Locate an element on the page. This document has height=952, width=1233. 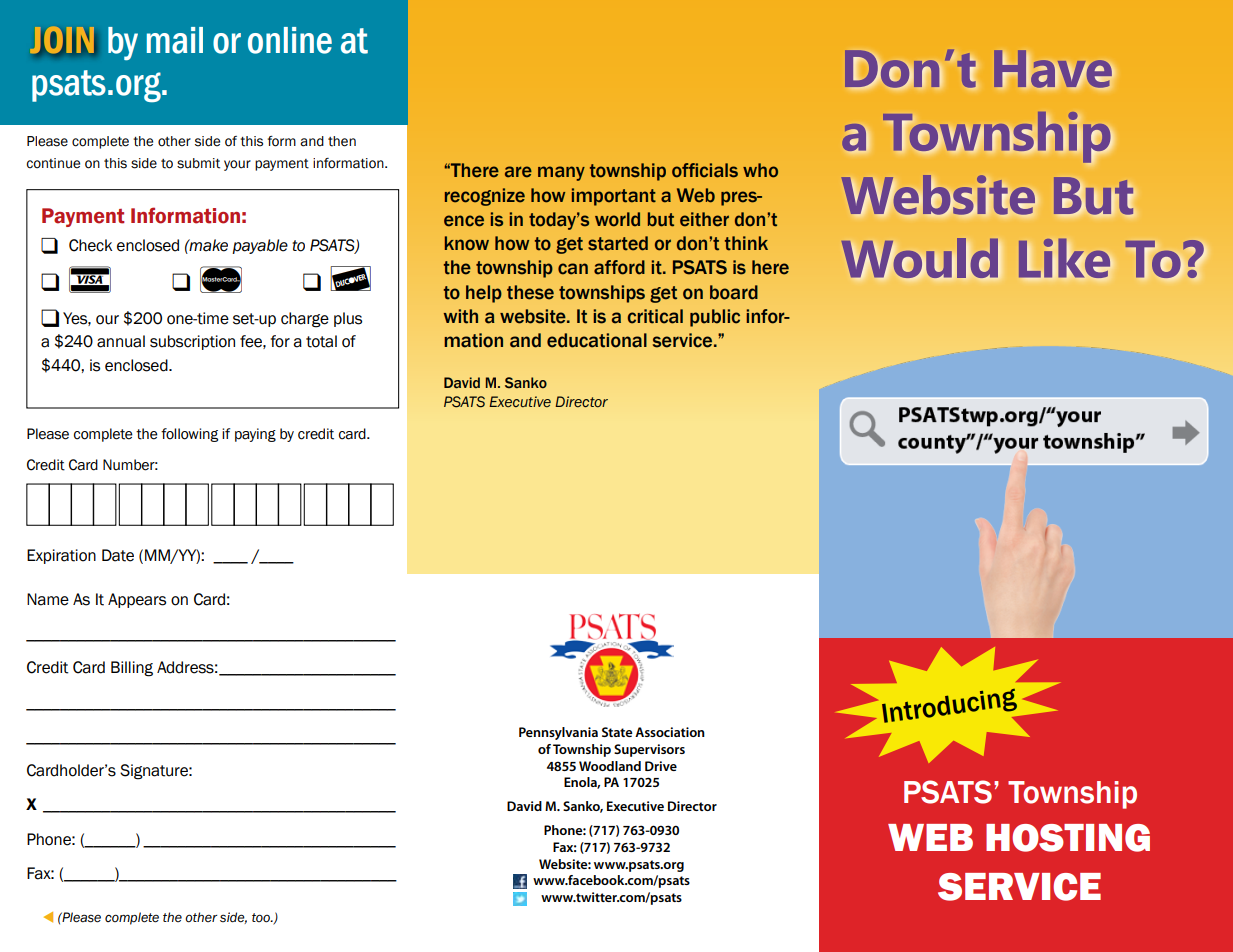
Like is located at coordinates (1064, 258).
